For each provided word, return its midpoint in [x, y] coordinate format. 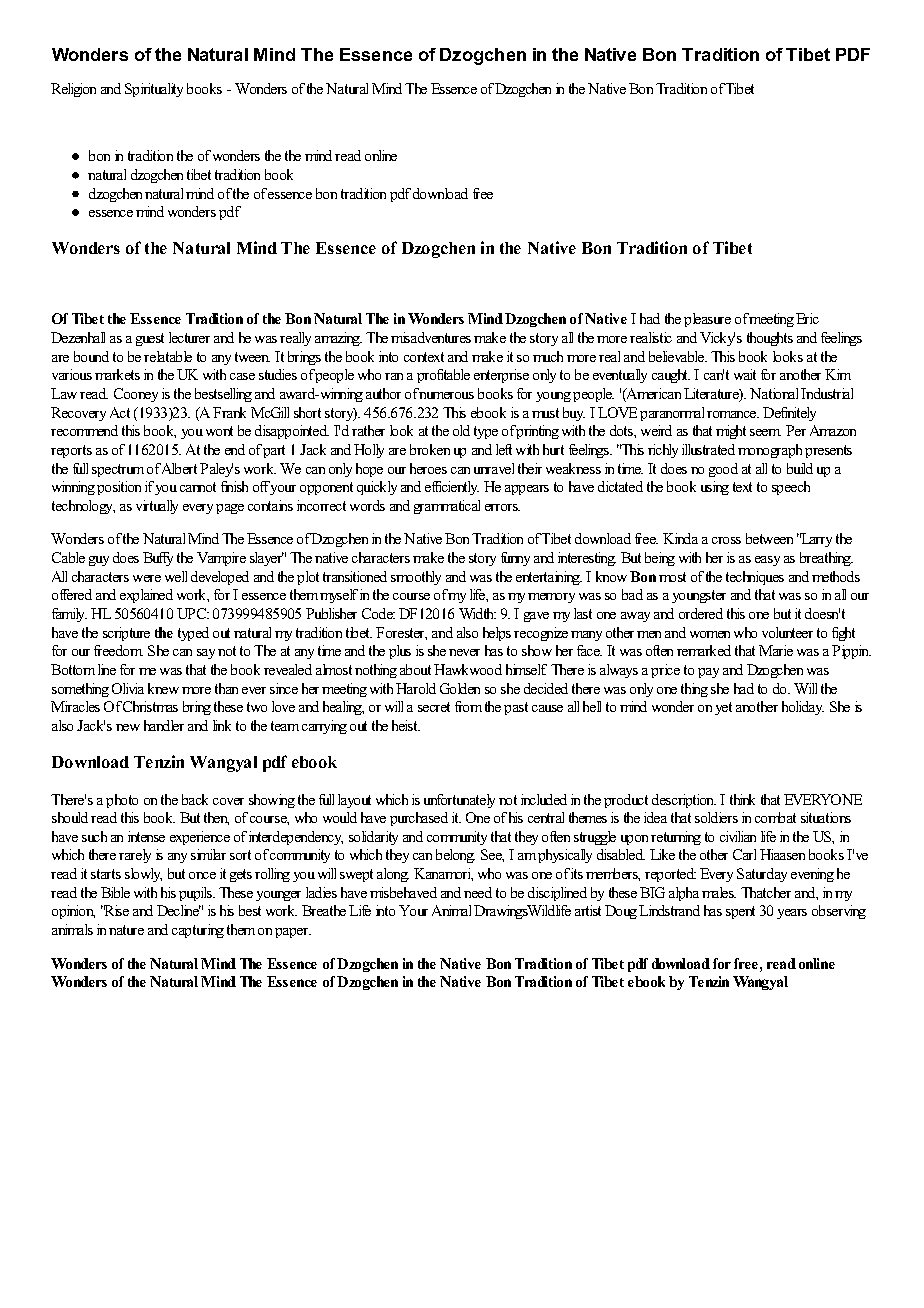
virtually [157, 507]
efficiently [452, 488]
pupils [197, 894]
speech [791, 488]
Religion [73, 90]
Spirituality [154, 90]
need [478, 892]
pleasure [707, 320]
